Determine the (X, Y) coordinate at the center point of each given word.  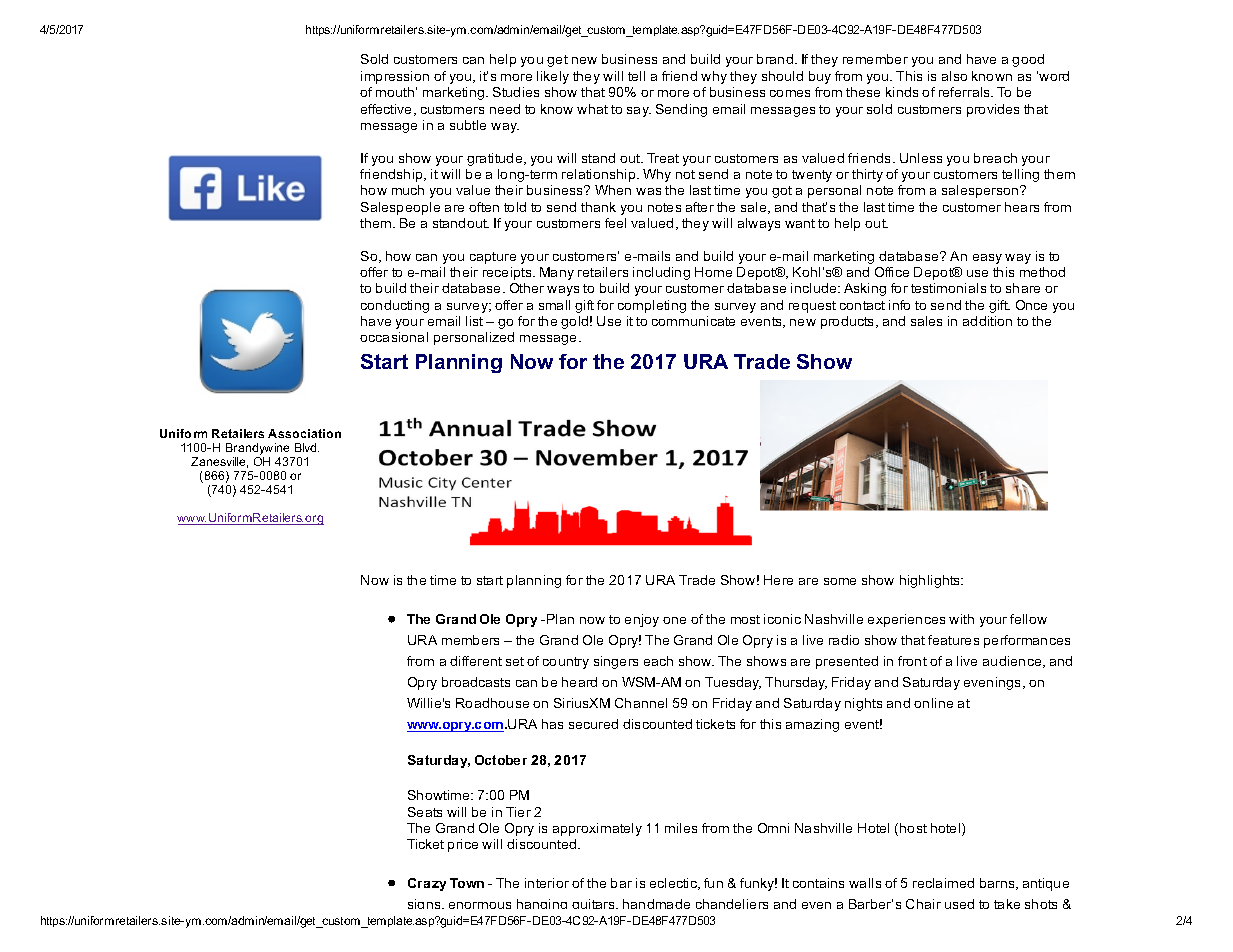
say (639, 112)
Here (778, 580)
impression (395, 77)
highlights (931, 581)
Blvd (307, 447)
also (954, 76)
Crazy (427, 884)
